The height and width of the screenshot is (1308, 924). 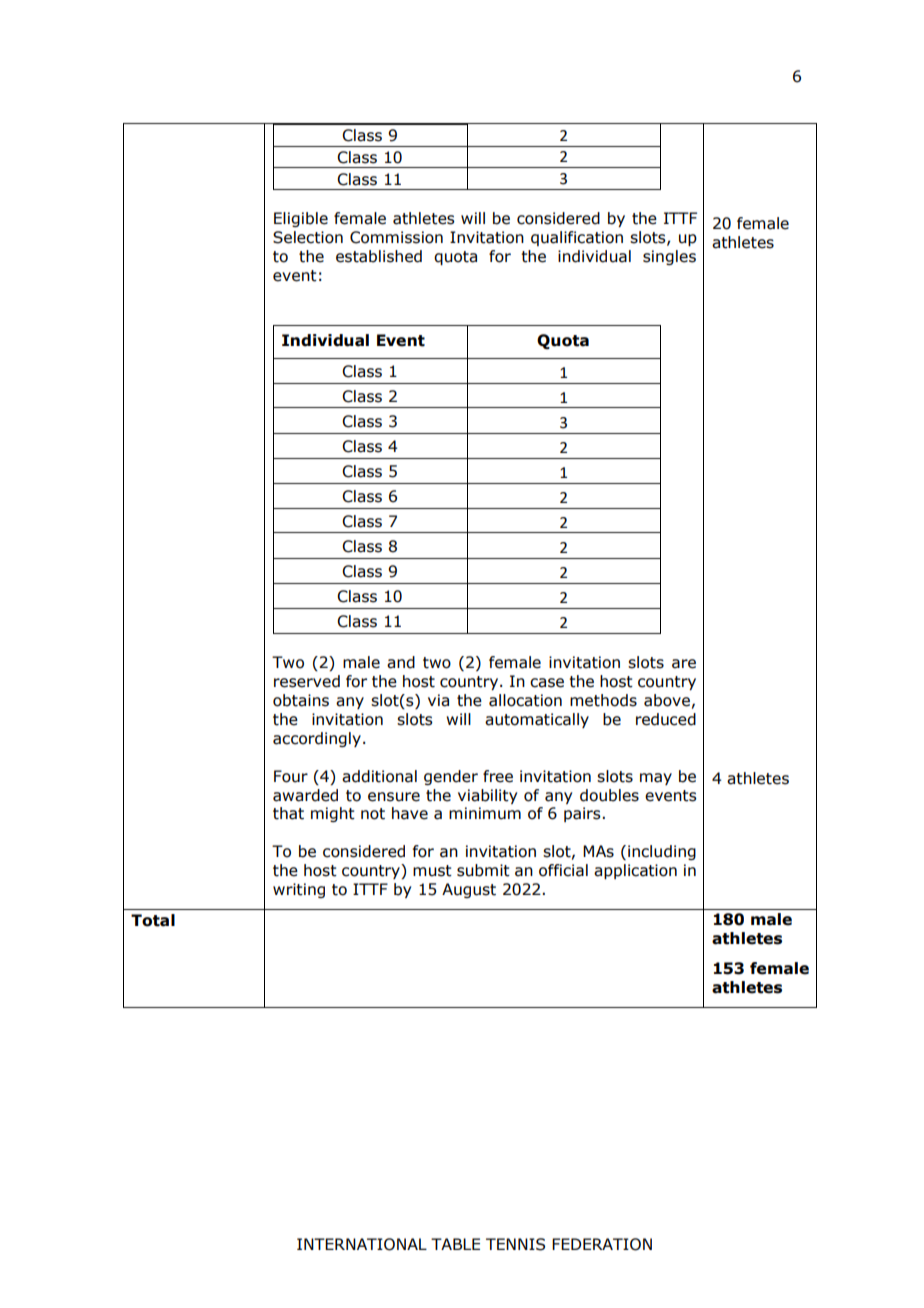 What do you see at coordinates (301, 219) in the screenshot?
I see `Eligible` at bounding box center [301, 219].
